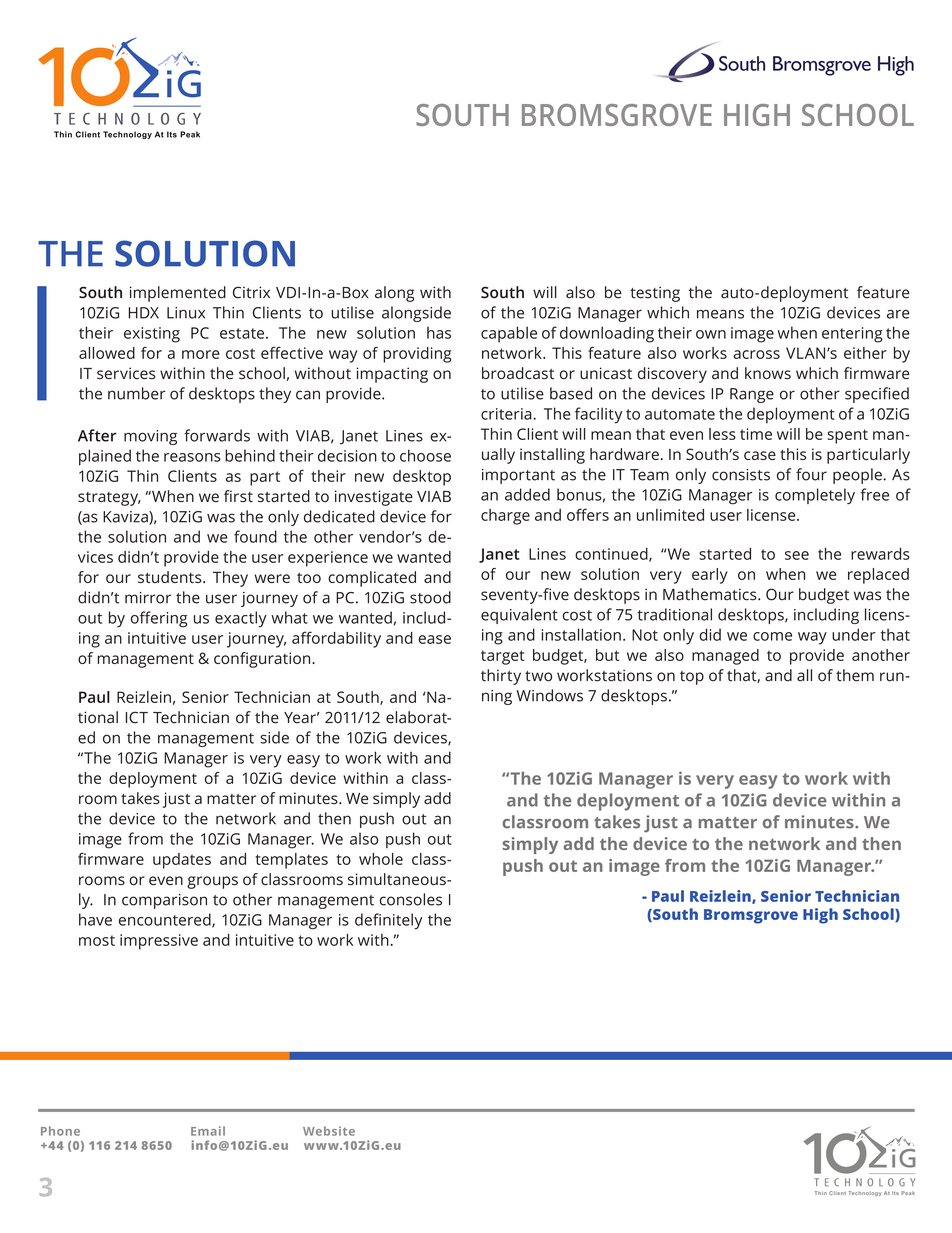  What do you see at coordinates (208, 1131) in the screenshot?
I see `Email` at bounding box center [208, 1131].
